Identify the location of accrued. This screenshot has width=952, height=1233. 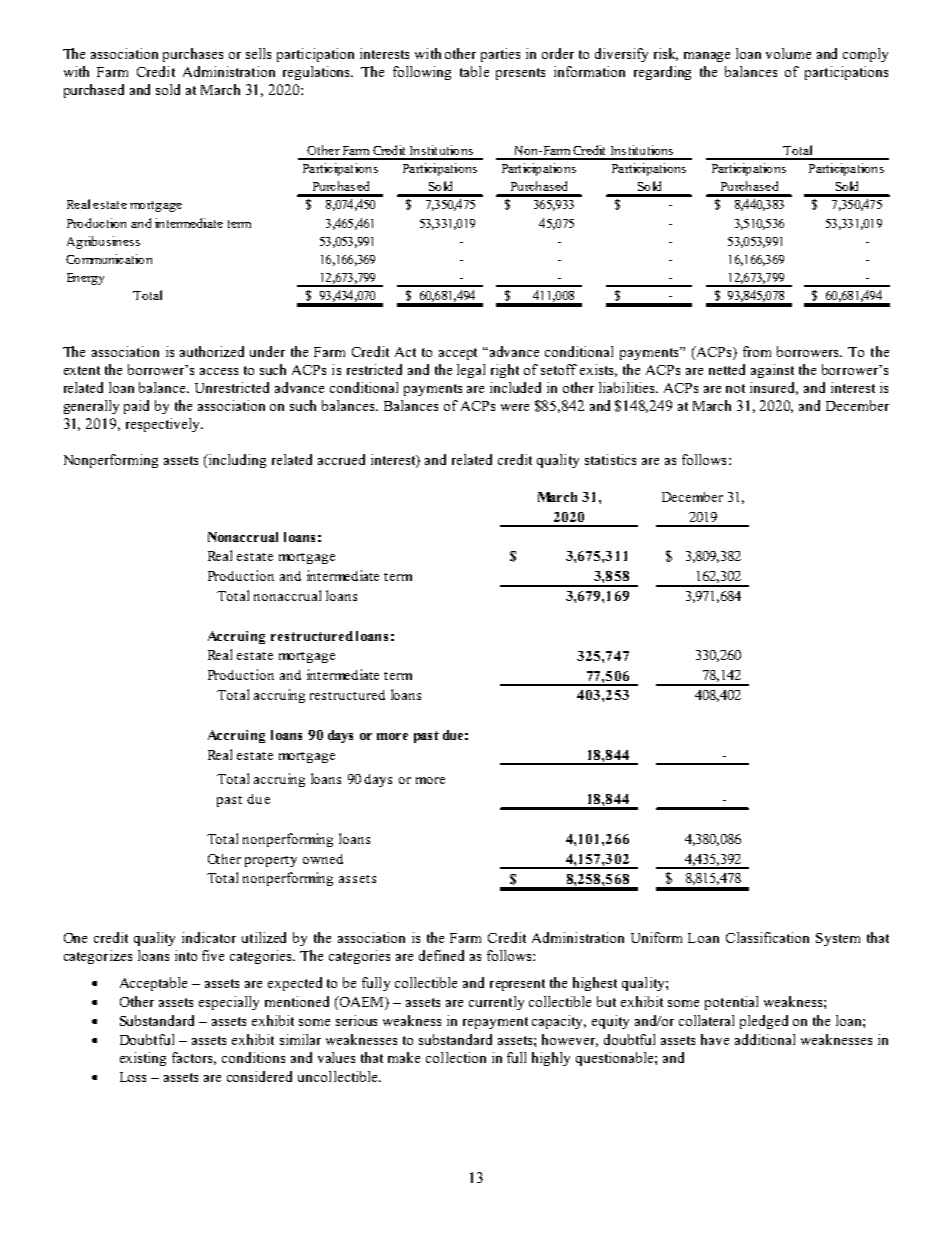
(341, 459).
